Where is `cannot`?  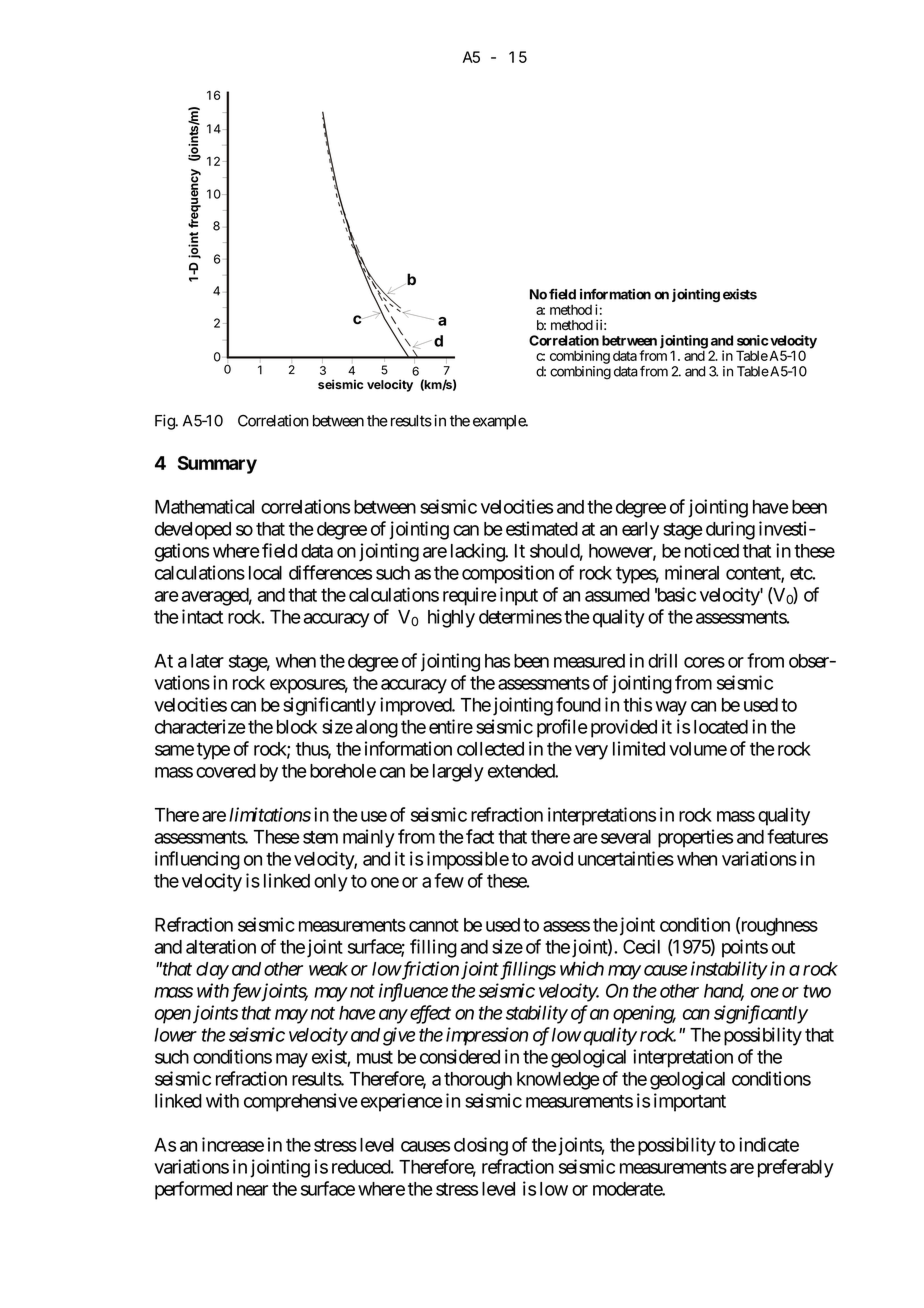
cannot is located at coordinates (434, 925).
